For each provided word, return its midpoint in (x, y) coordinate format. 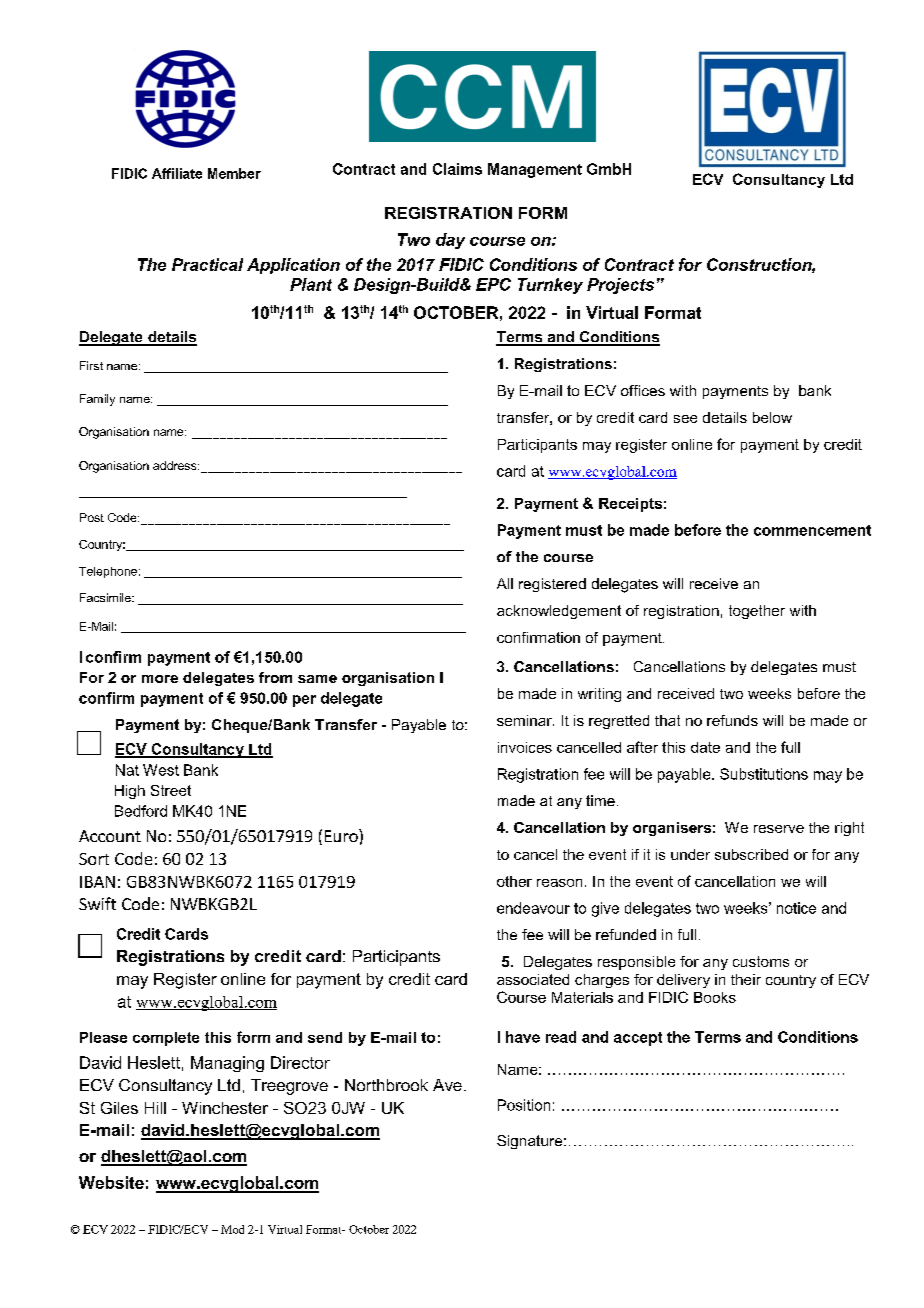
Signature (531, 1142)
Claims (457, 169)
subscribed (751, 854)
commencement (812, 530)
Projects (620, 286)
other (514, 881)
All (505, 583)
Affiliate (177, 173)
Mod (232, 1229)
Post (92, 517)
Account (110, 836)
